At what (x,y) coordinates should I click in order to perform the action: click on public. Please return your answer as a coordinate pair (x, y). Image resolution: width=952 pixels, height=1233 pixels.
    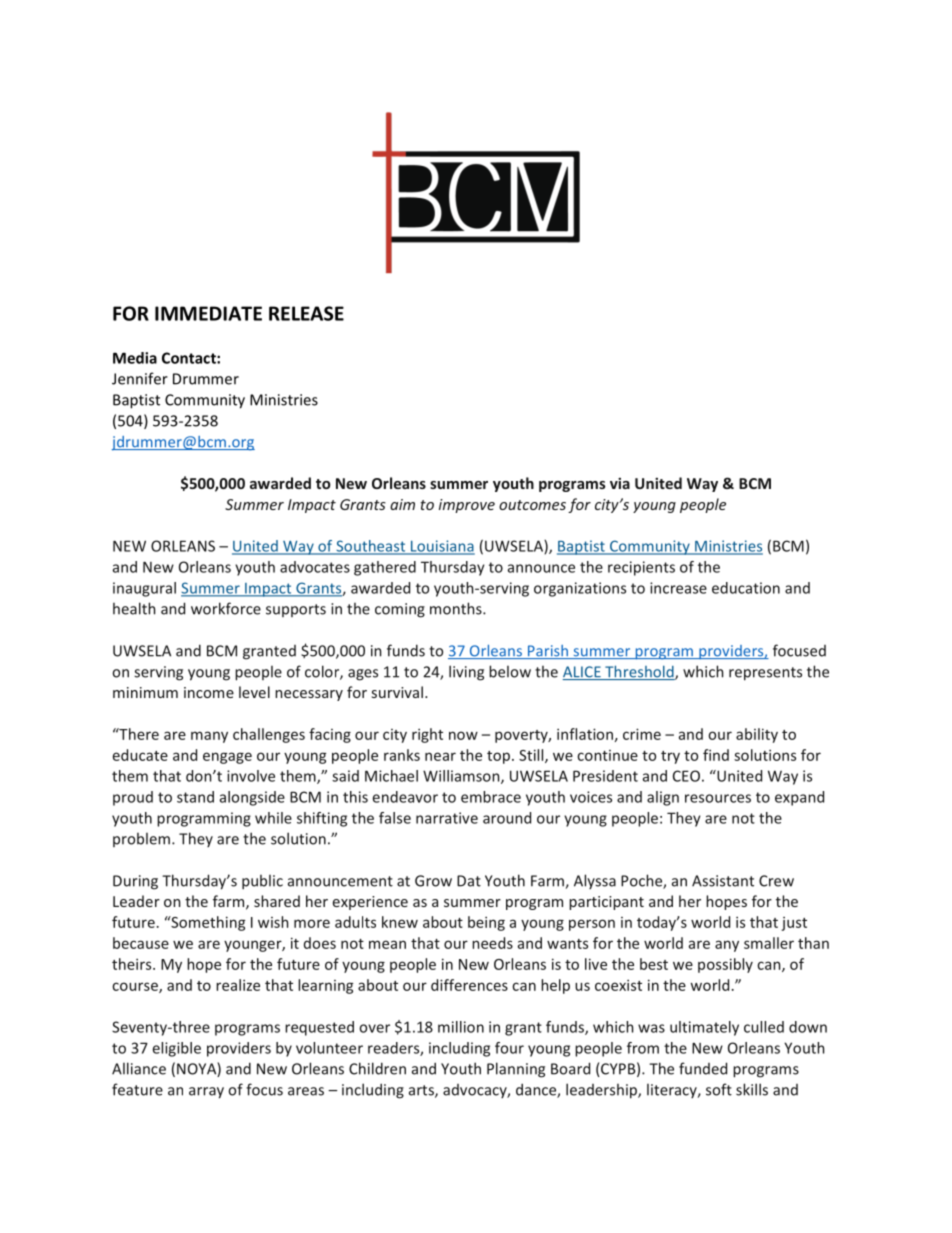
    Looking at the image, I should click on (262, 882).
